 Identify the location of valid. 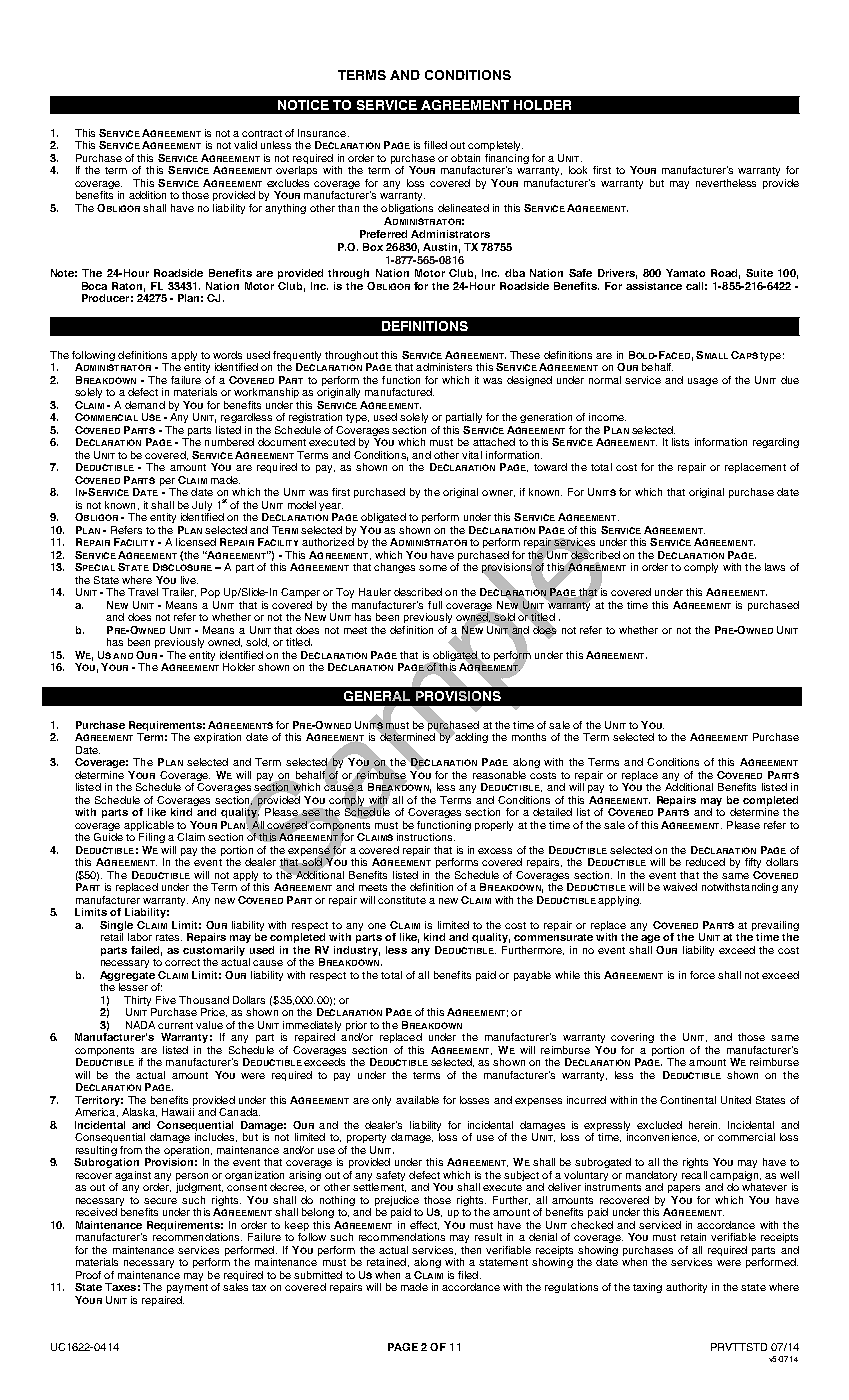
(245, 145).
